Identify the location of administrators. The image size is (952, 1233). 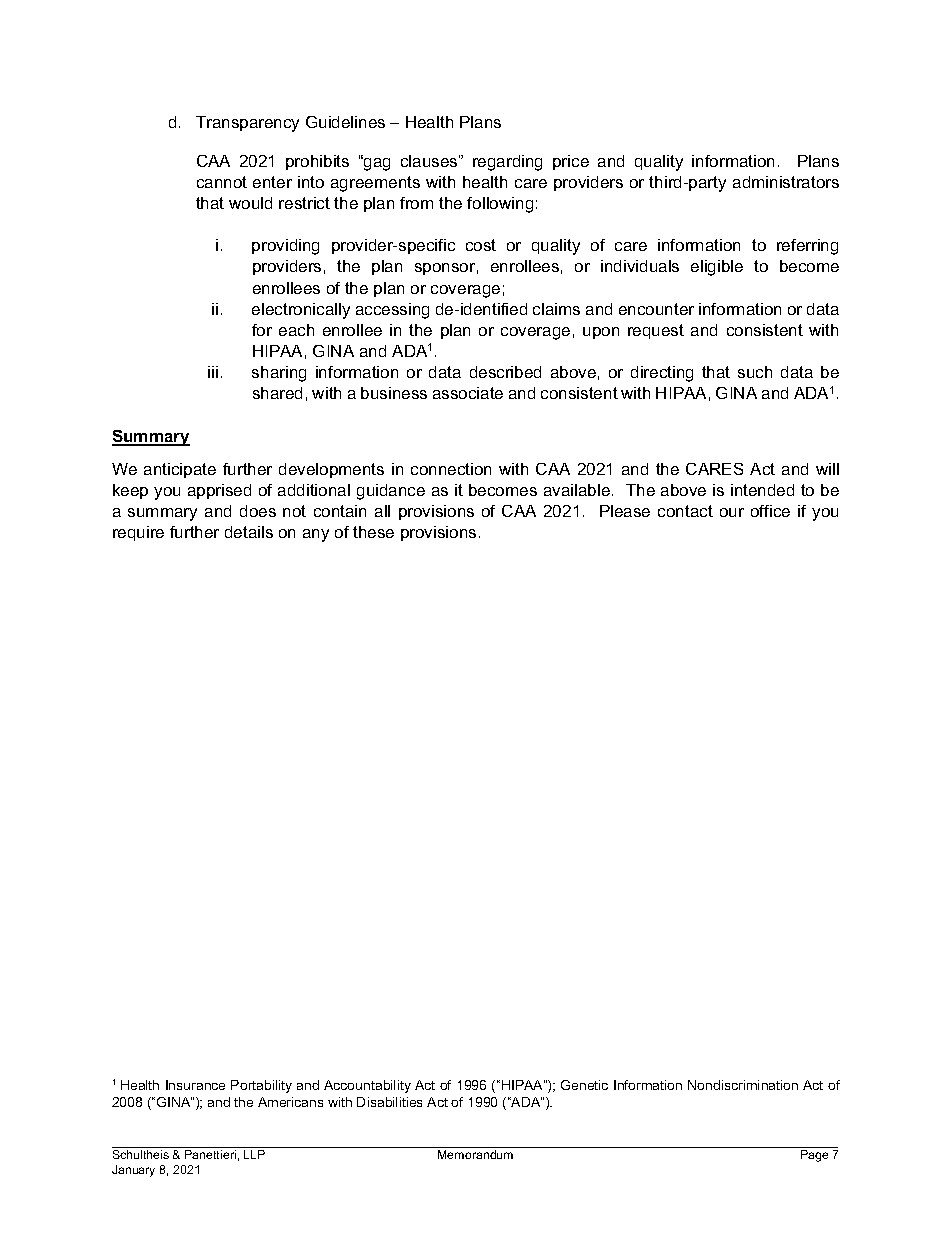
(786, 182).
